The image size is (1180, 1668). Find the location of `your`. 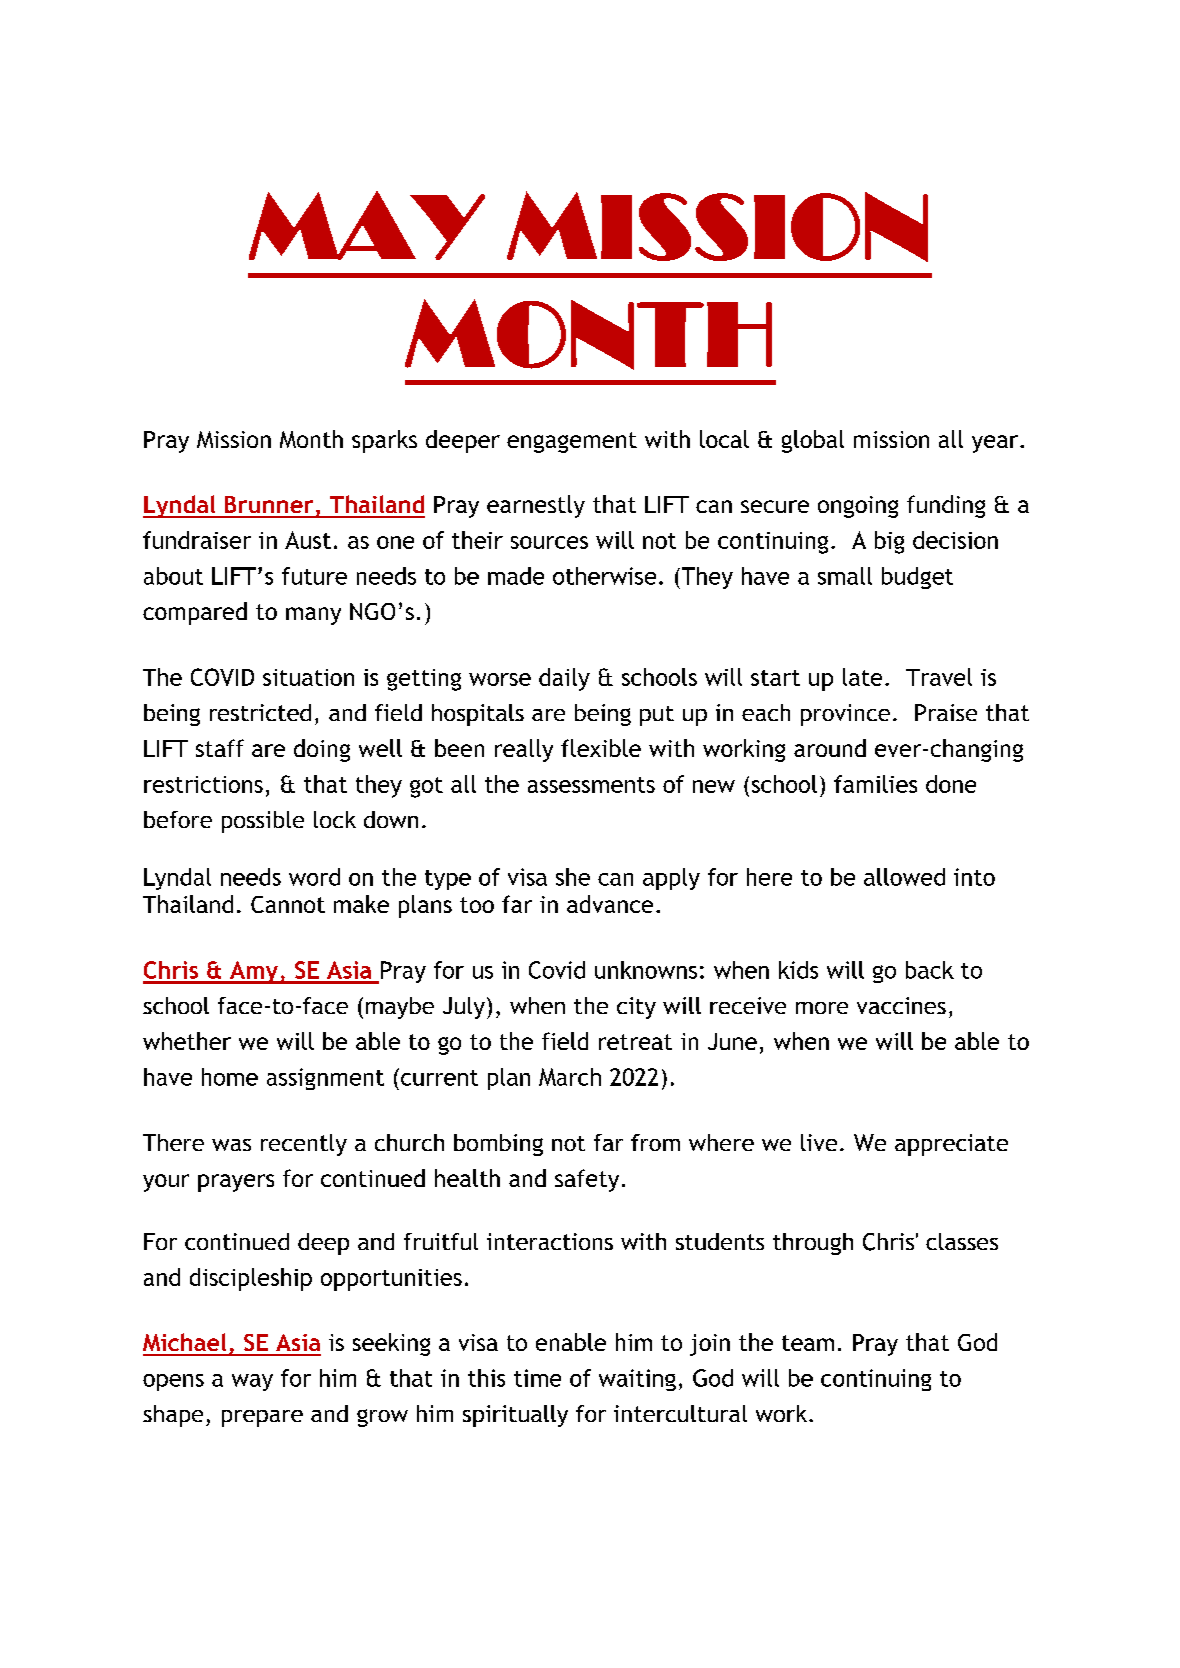

your is located at coordinates (166, 1183).
